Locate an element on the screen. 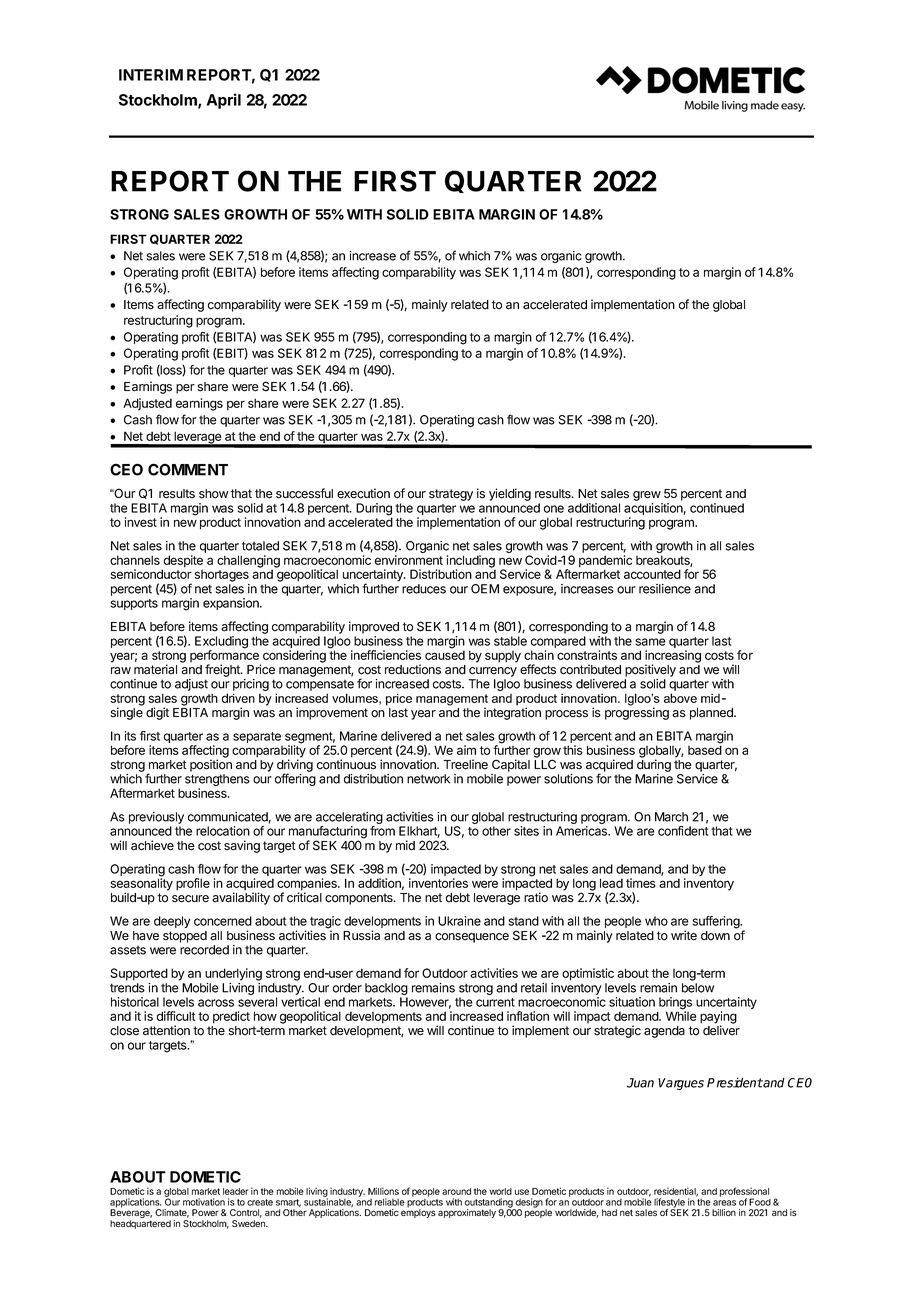  COMMENT is located at coordinates (188, 469).
